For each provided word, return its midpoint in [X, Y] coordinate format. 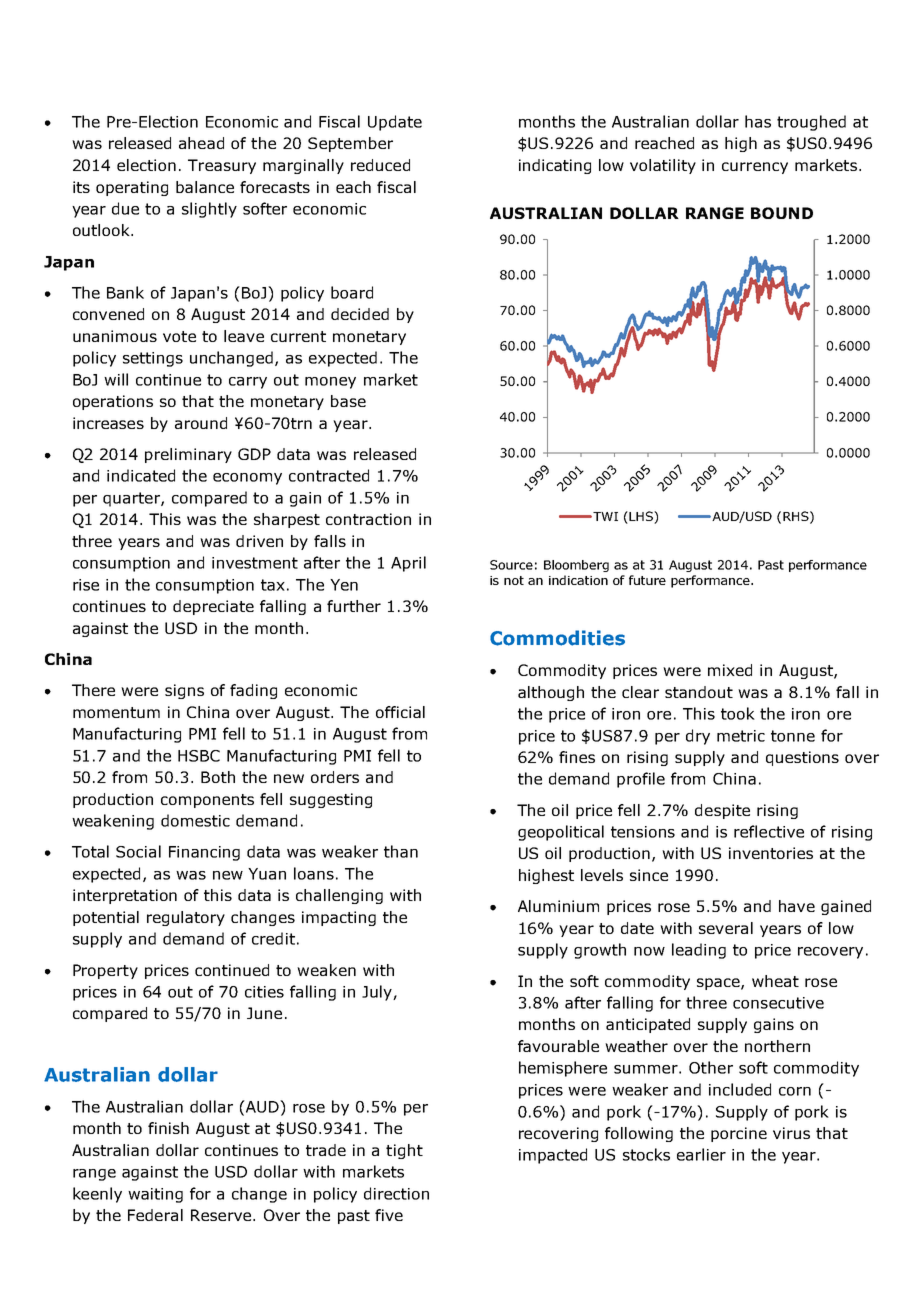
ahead [201, 143]
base [348, 401]
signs [184, 691]
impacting [339, 918]
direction [396, 1193]
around [201, 423]
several [726, 928]
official [400, 712]
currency [755, 168]
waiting [155, 1195]
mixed [730, 670]
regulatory [186, 918]
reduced [380, 165]
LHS [642, 517]
